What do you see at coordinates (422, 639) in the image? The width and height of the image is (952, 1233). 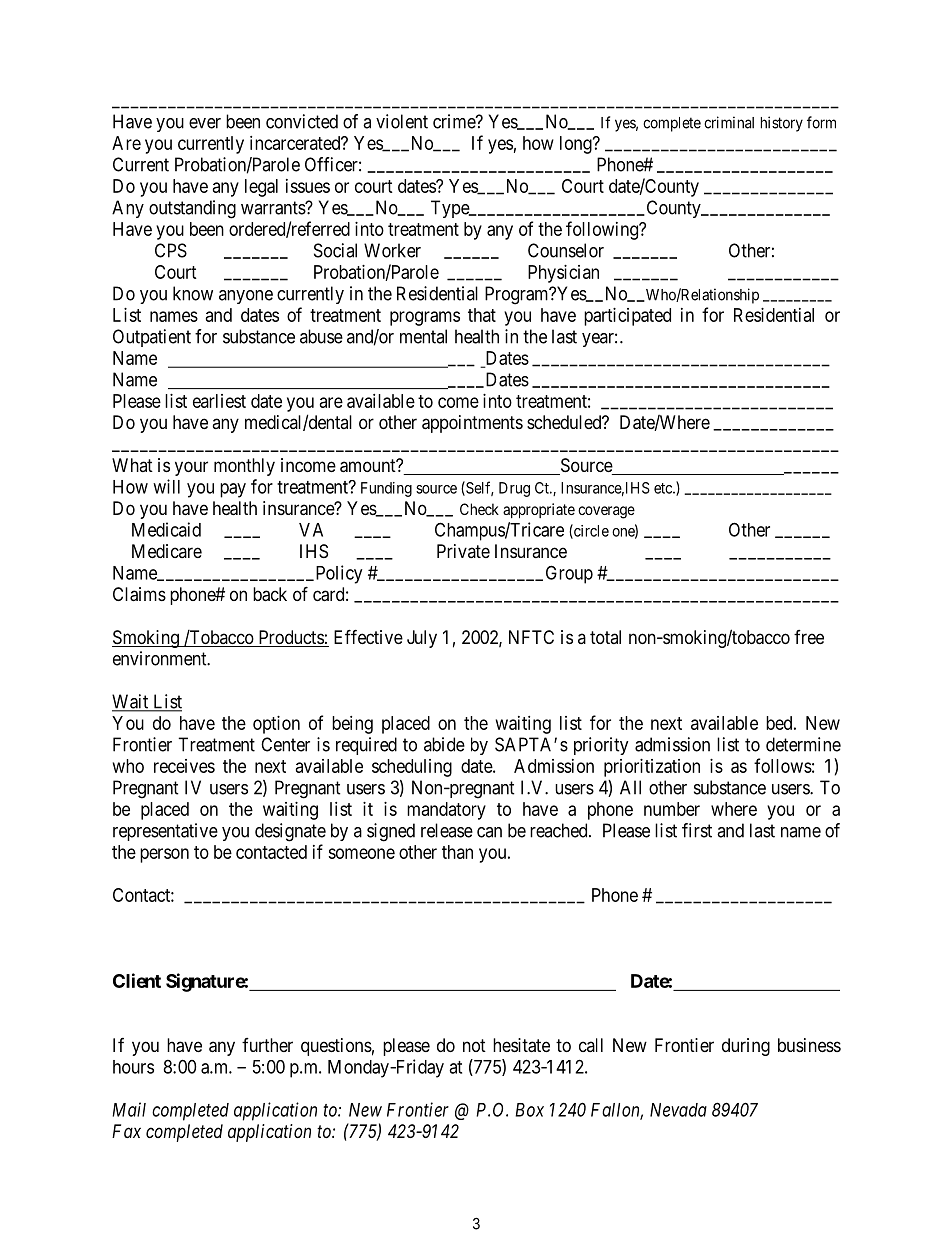 I see `July` at bounding box center [422, 639].
